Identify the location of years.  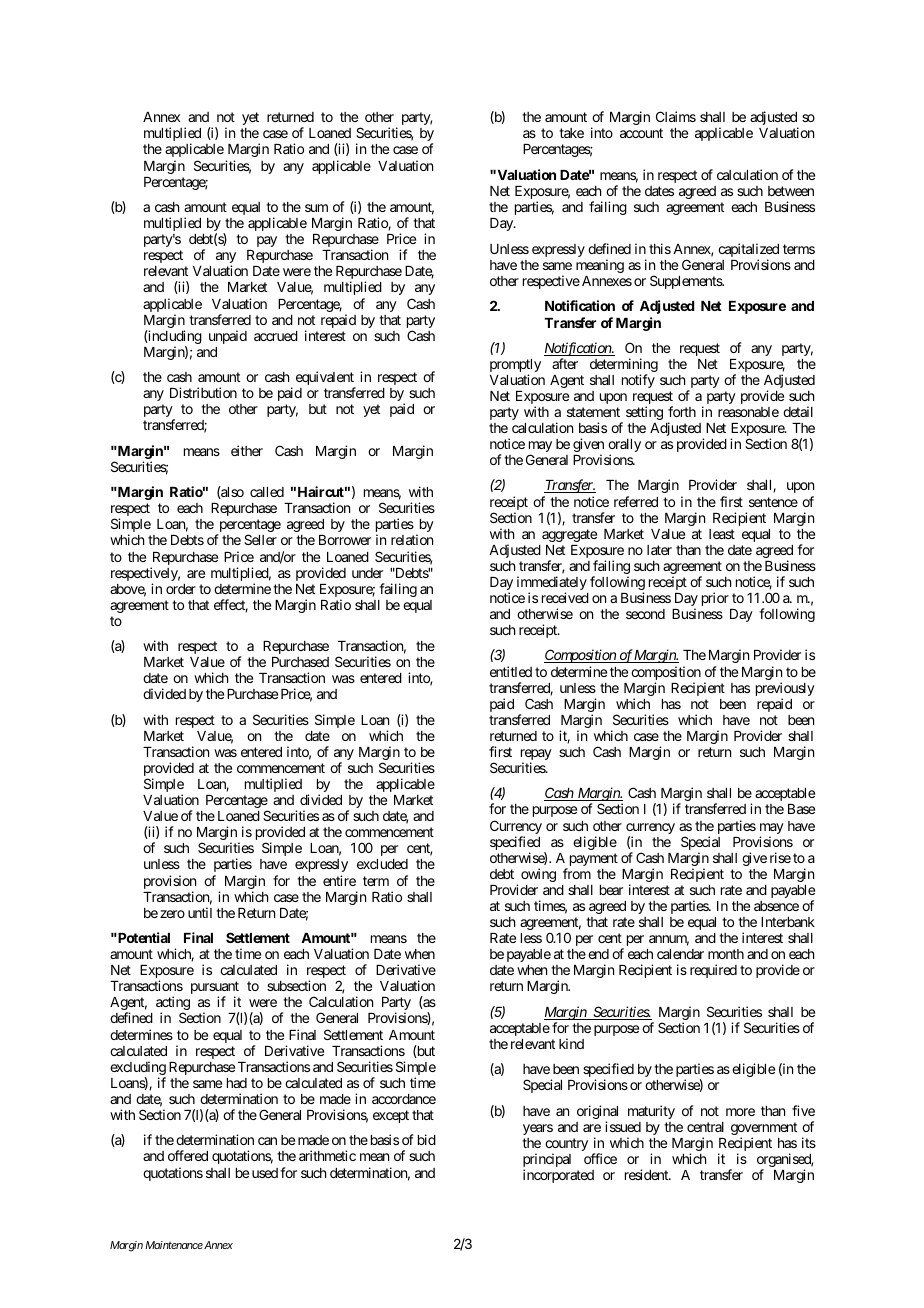
(538, 1129).
